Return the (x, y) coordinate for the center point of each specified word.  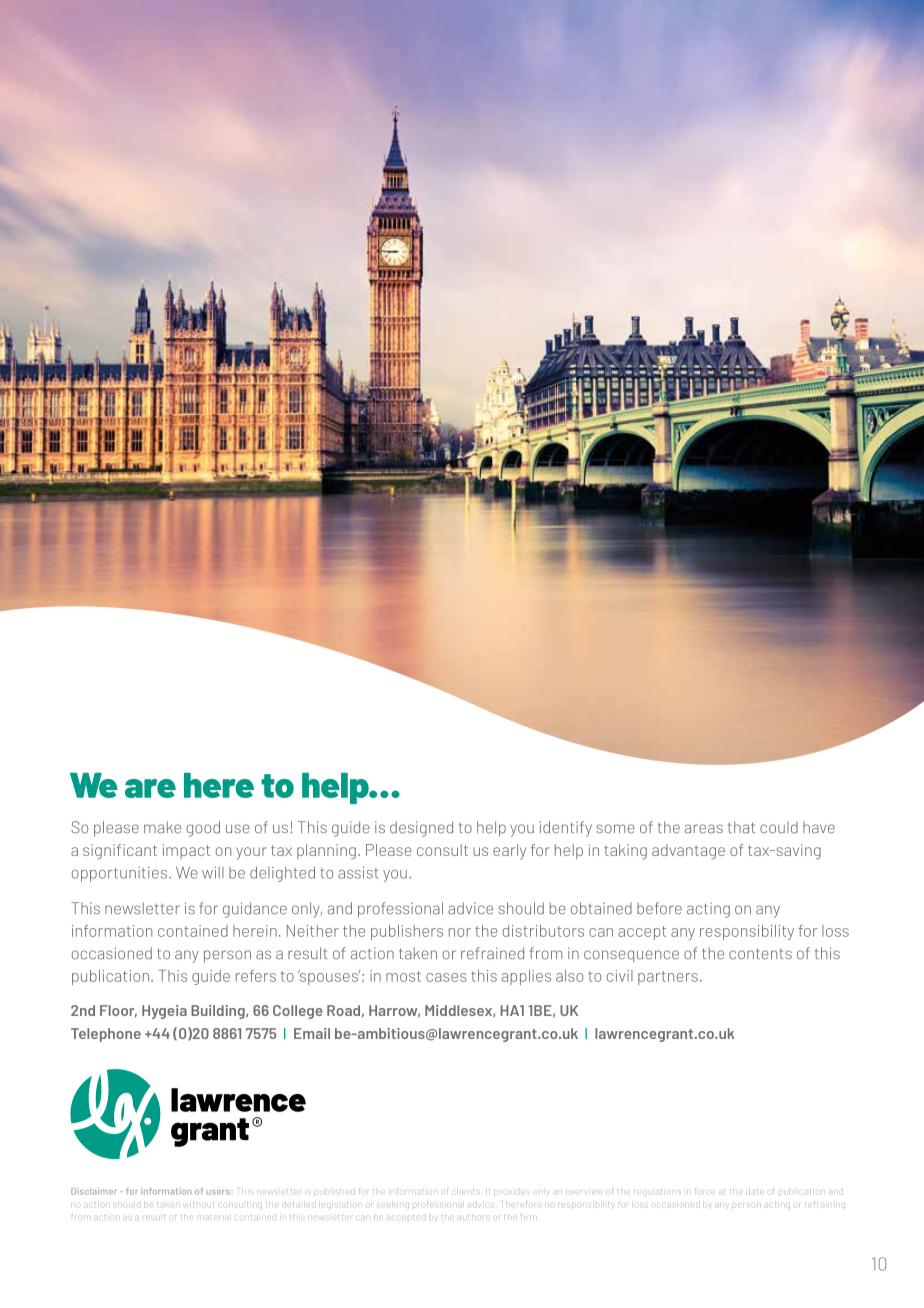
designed (421, 829)
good (203, 829)
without (199, 1204)
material (214, 1217)
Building (219, 1012)
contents (760, 954)
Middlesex (459, 1011)
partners (668, 978)
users (219, 1192)
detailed (299, 1204)
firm (527, 1216)
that (741, 827)
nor (460, 932)
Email (312, 1033)
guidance (255, 910)
